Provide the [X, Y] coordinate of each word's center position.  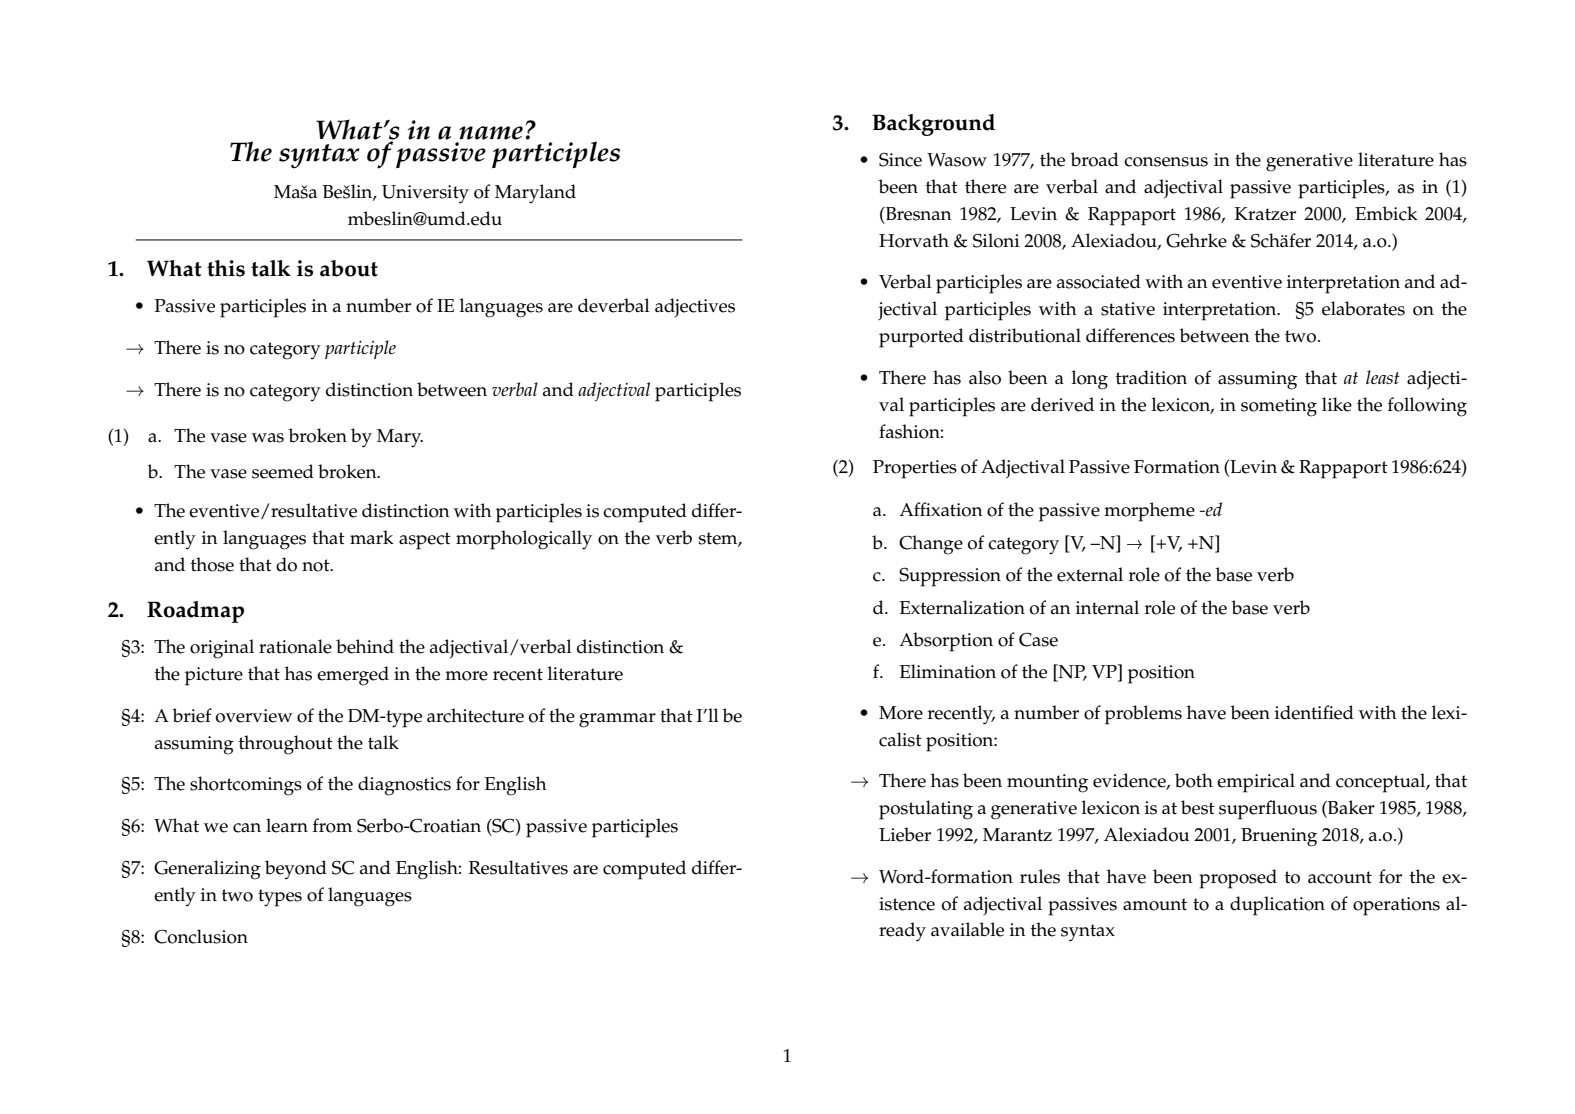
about [349, 268]
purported [921, 338]
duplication [1277, 906]
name [491, 133]
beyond [296, 869]
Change [931, 545]
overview [254, 716]
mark [371, 537]
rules [1040, 876]
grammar [617, 720]
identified [1314, 712]
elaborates [1363, 308]
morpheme [1149, 512]
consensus [1166, 162]
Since [900, 159]
